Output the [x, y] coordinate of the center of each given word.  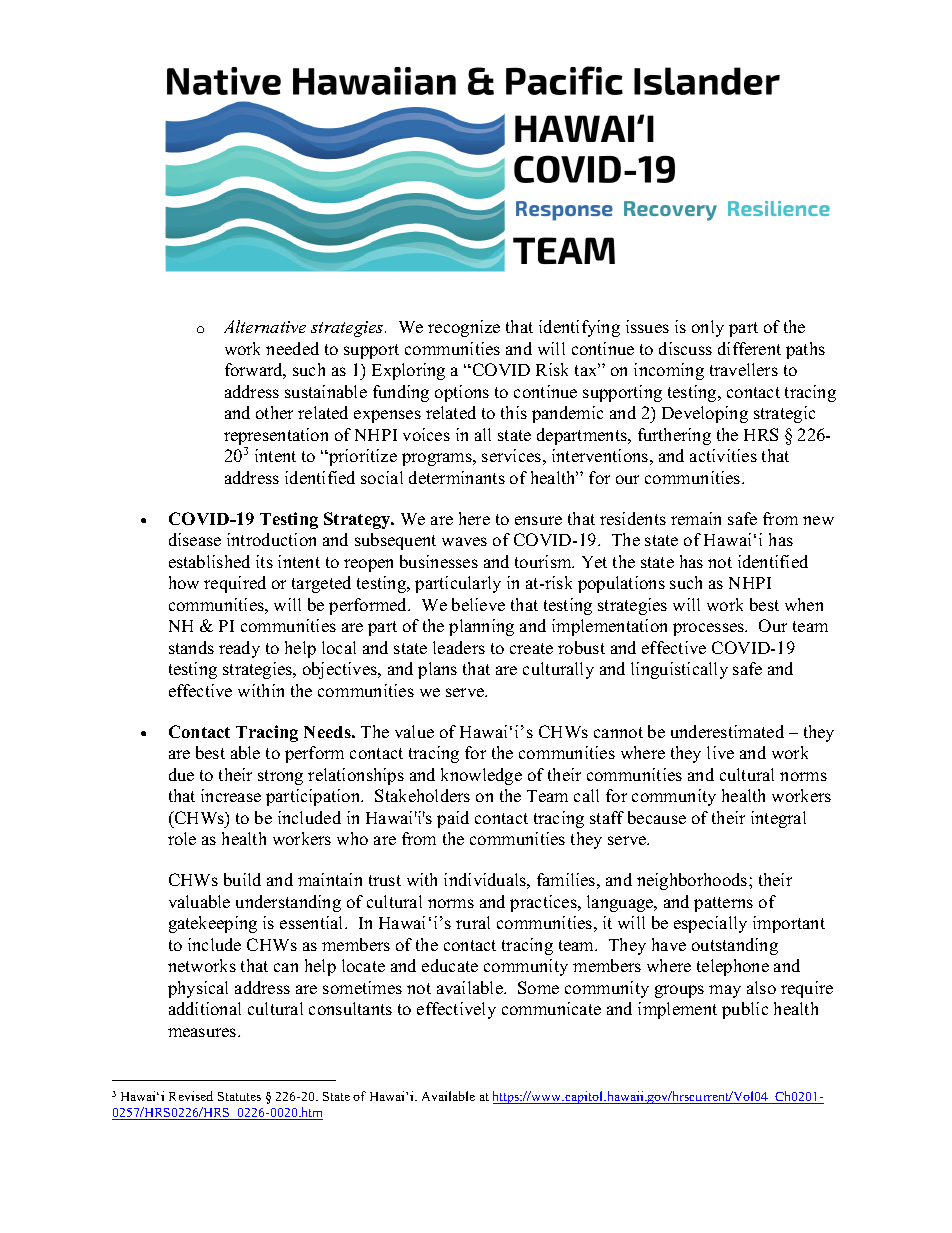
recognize [464, 328]
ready [239, 649]
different [749, 348]
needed [292, 348]
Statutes [239, 1096]
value [414, 731]
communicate [551, 1008]
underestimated [727, 731]
